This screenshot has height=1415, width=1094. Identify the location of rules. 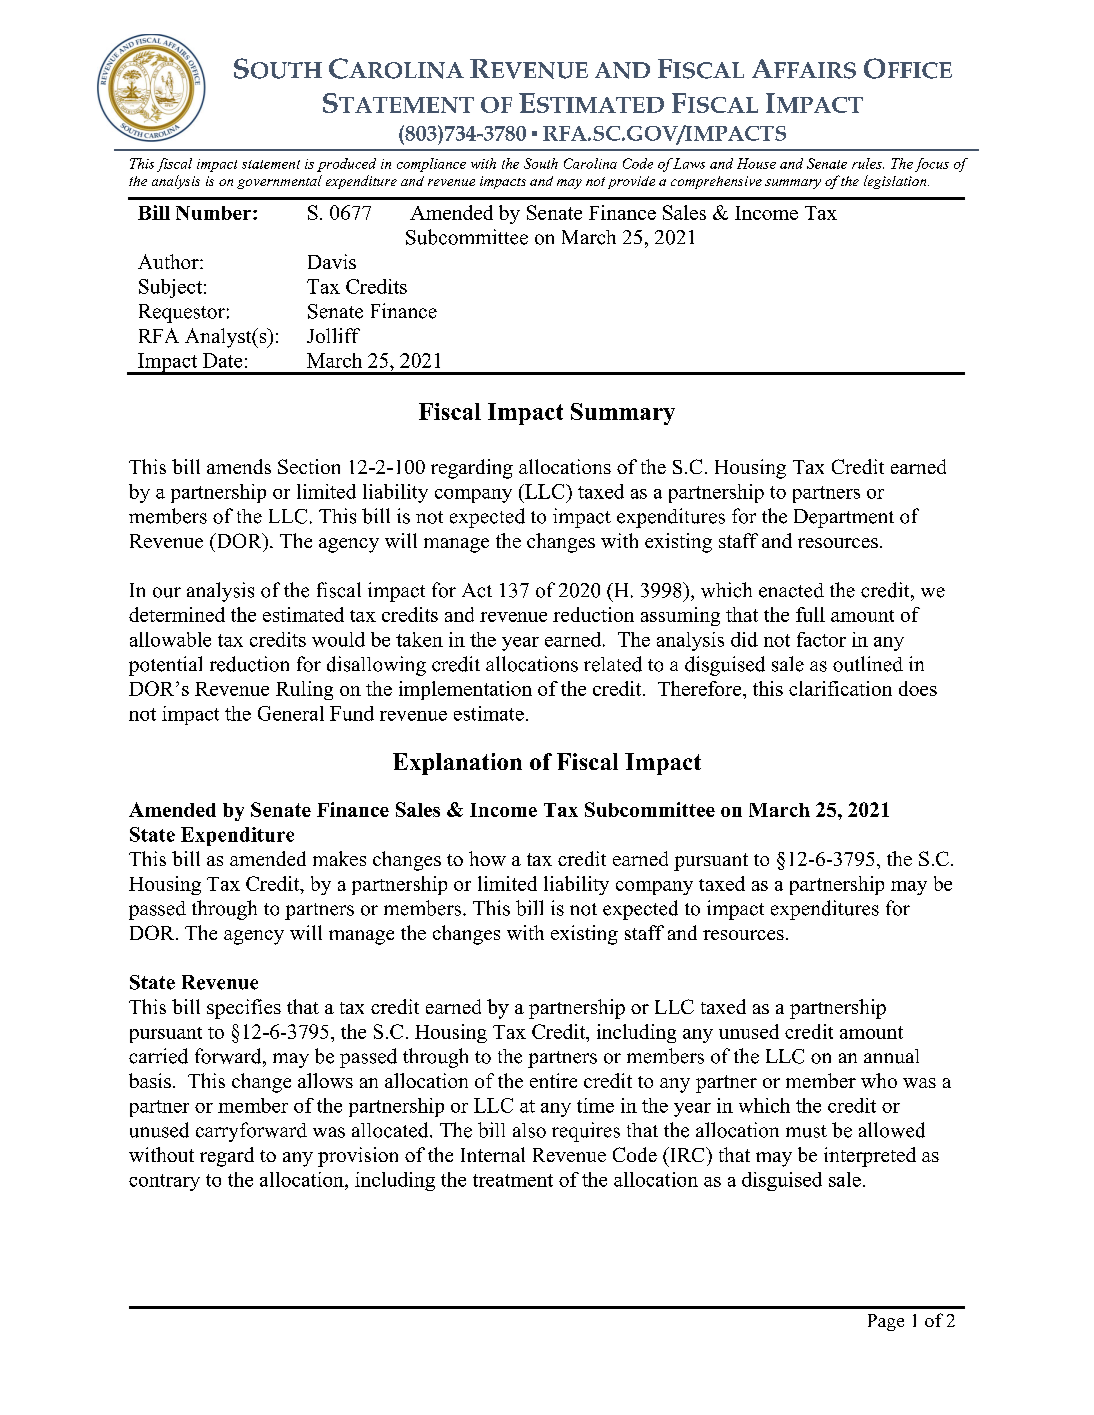
(868, 163).
